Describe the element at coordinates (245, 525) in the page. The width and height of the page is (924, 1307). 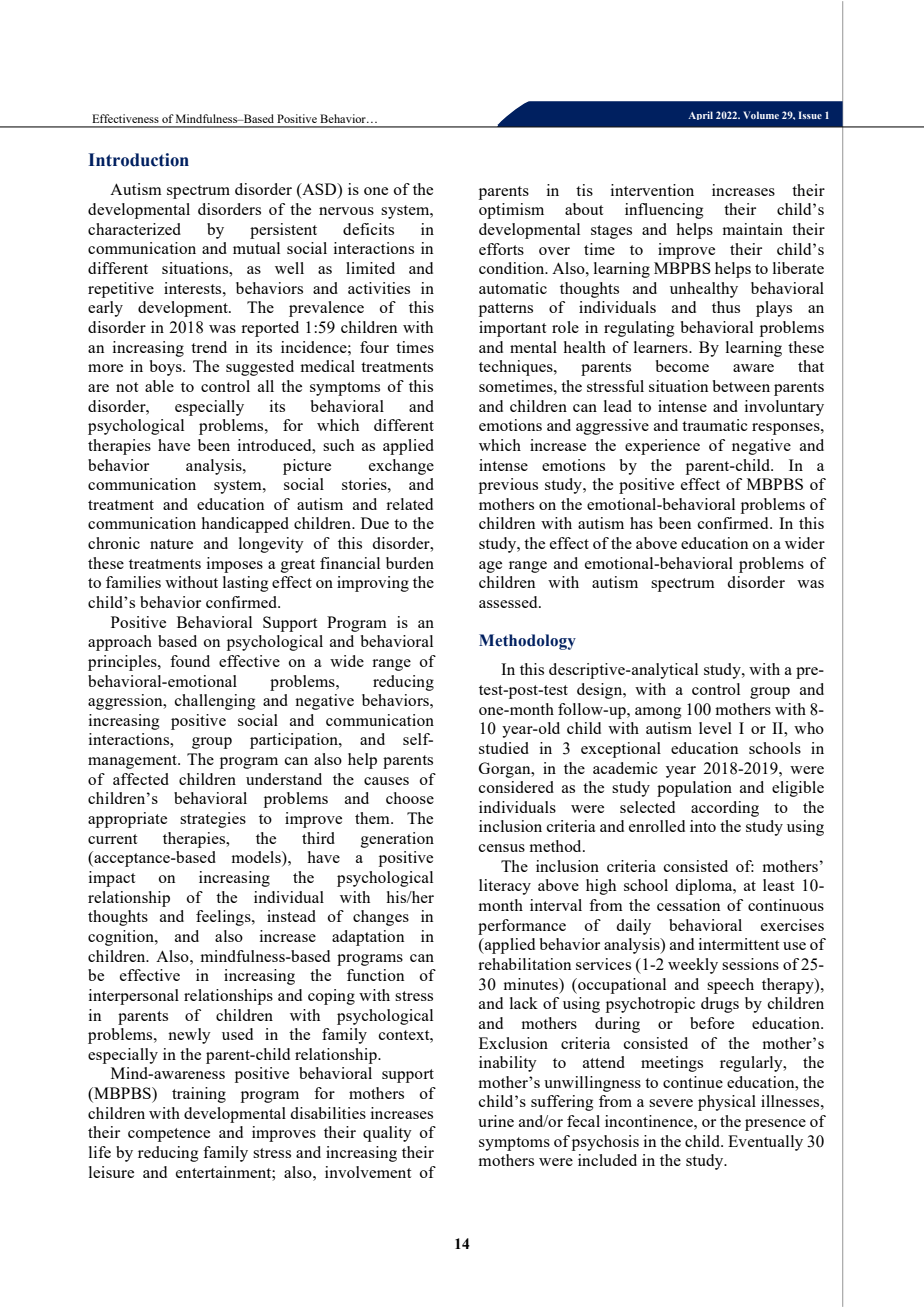
I see `handicapped` at that location.
